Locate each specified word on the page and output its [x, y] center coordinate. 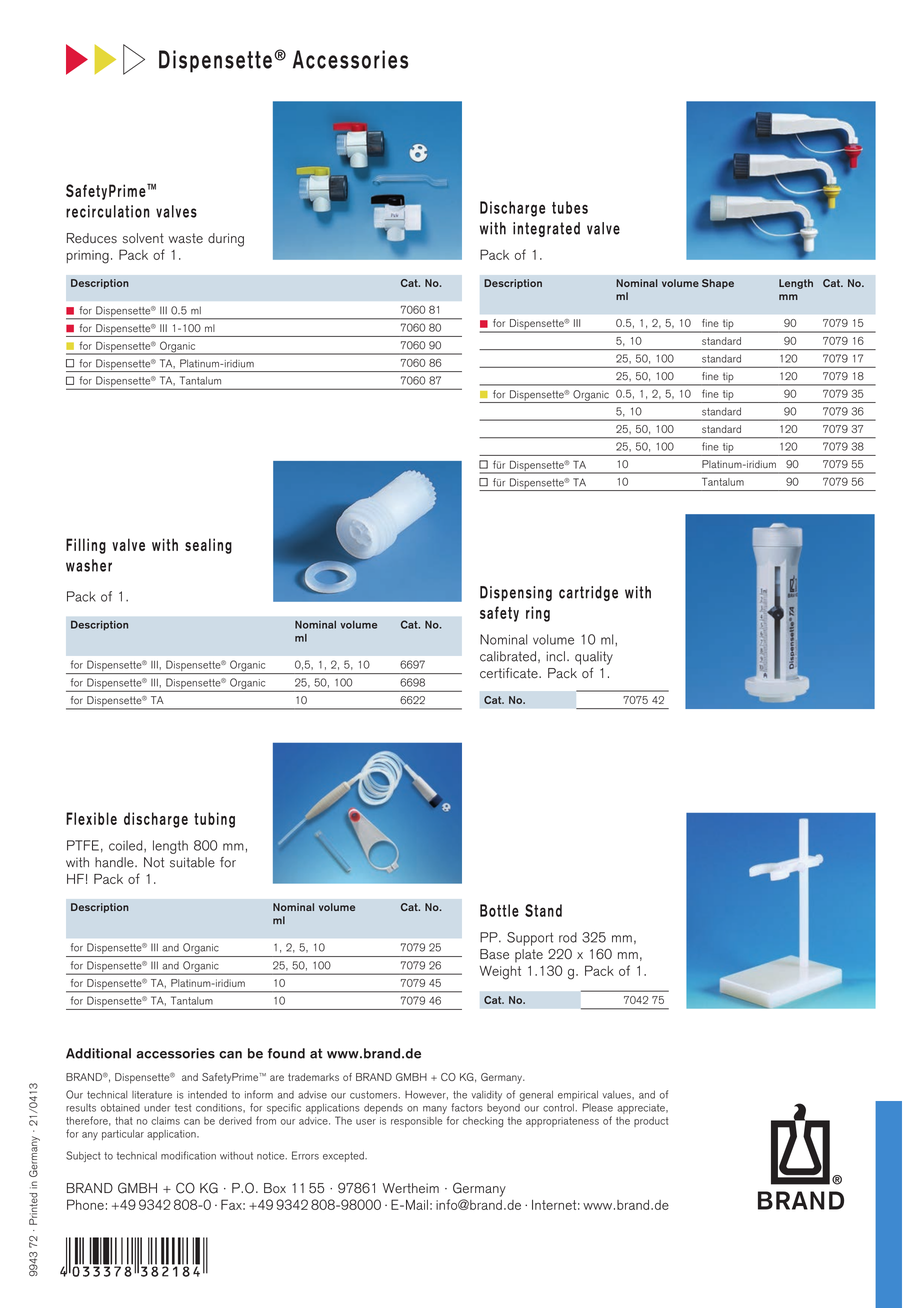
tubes [570, 207]
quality [594, 658]
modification [188, 1155]
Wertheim [410, 1188]
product [651, 1122]
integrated [546, 229]
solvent [143, 238]
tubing [214, 820]
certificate [510, 673]
